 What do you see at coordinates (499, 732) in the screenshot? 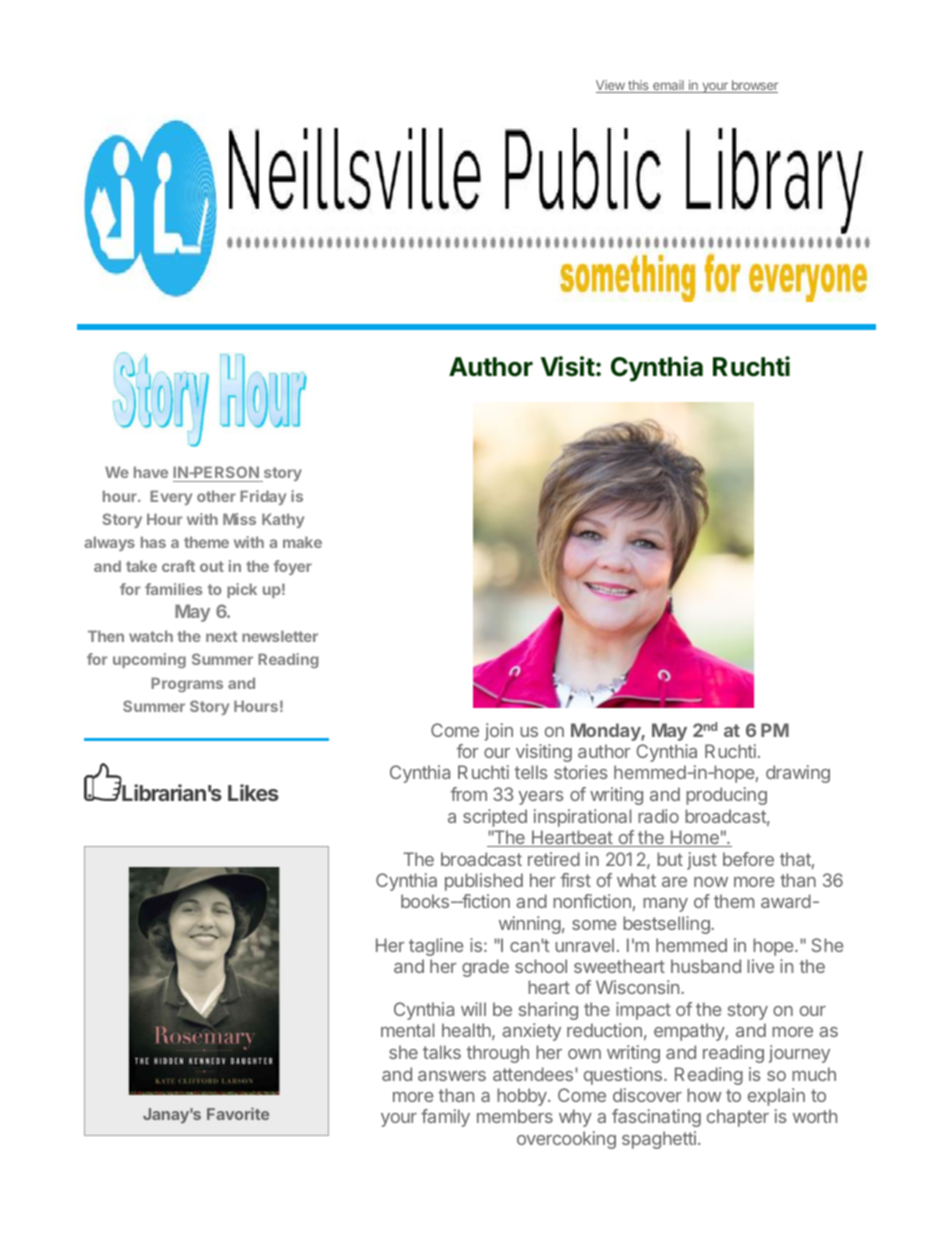
I see `join` at bounding box center [499, 732].
